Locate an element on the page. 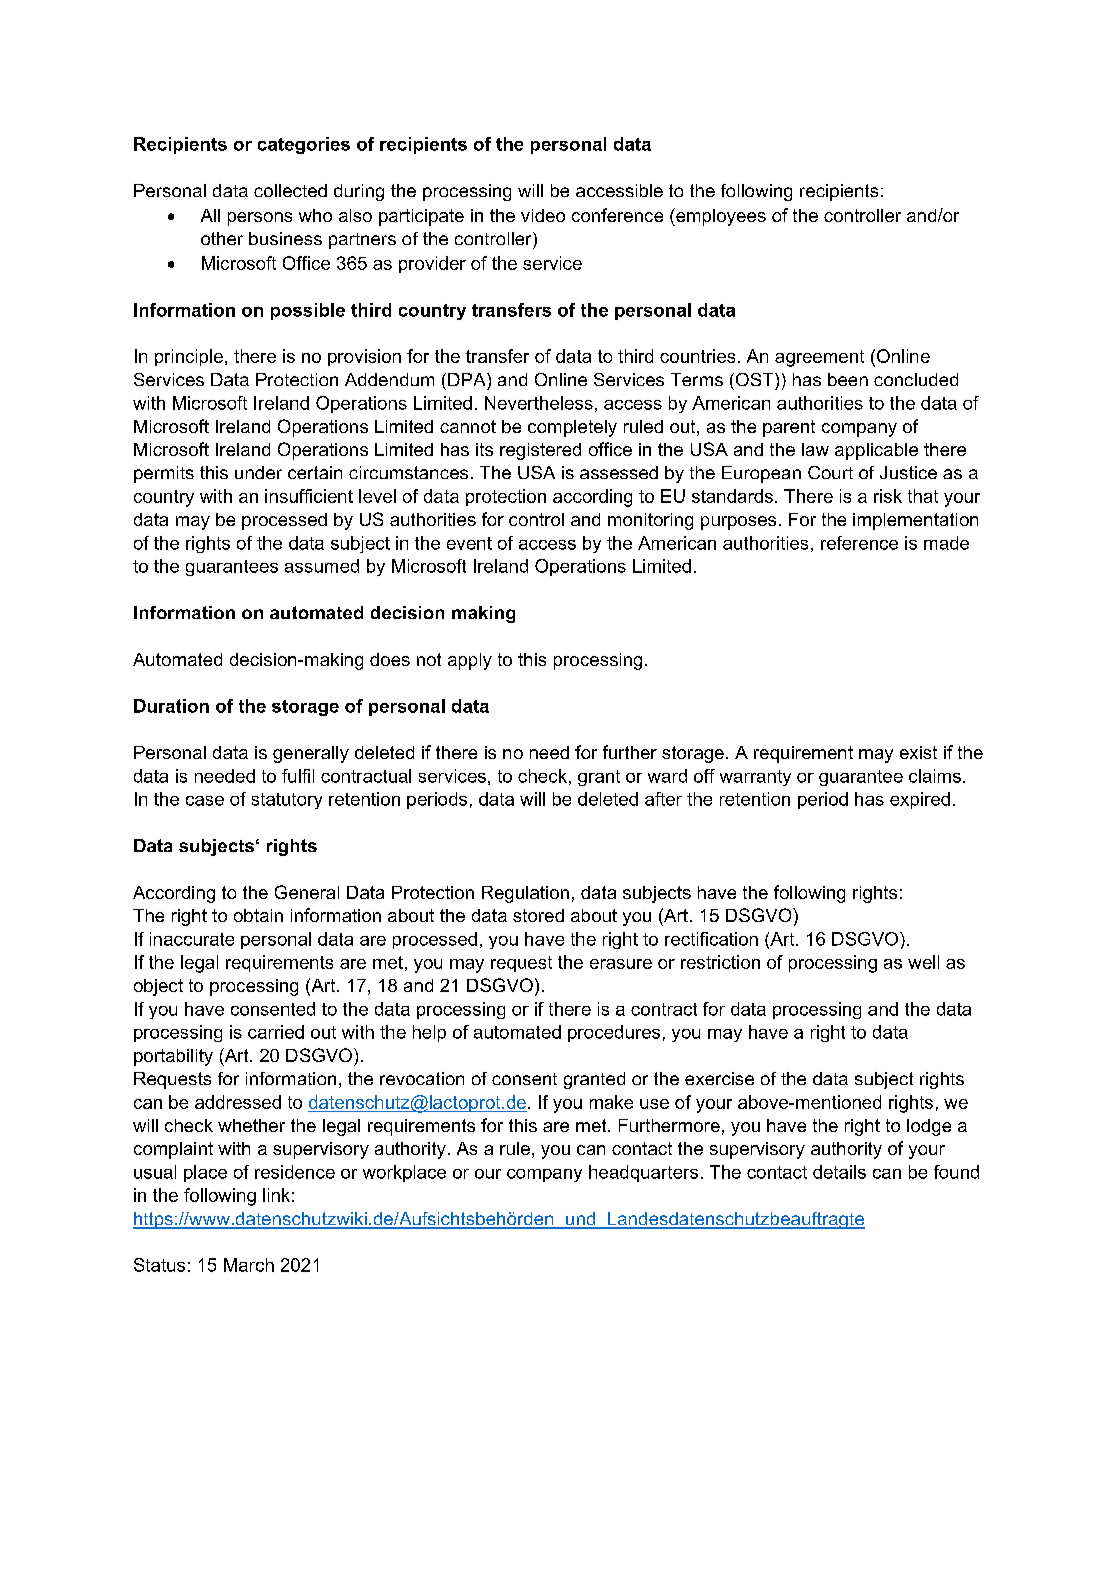 This page has width=1118, height=1581. headquarters is located at coordinates (643, 1173).
